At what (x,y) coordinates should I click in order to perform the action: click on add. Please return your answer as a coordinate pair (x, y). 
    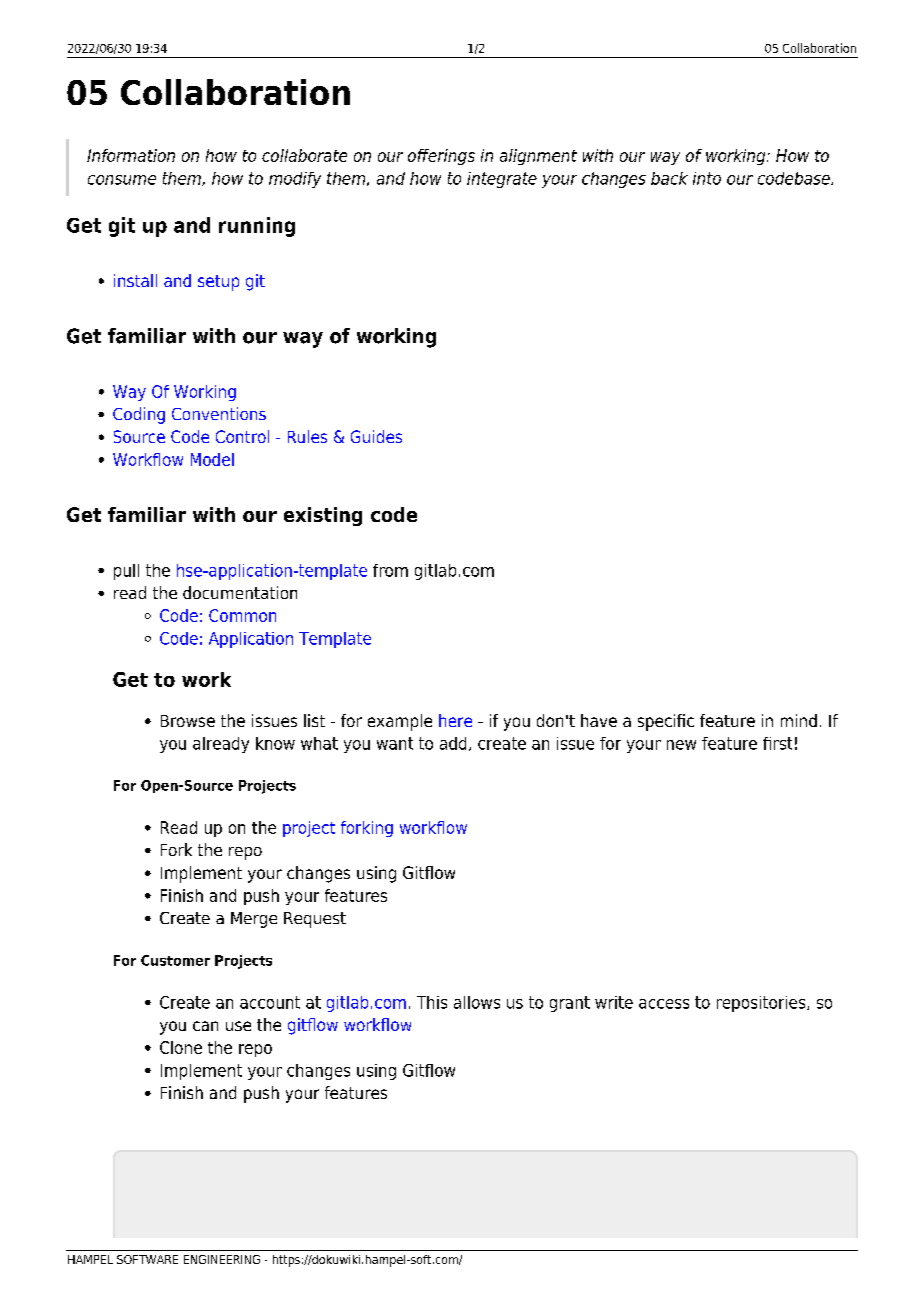
    Looking at the image, I should click on (453, 743).
